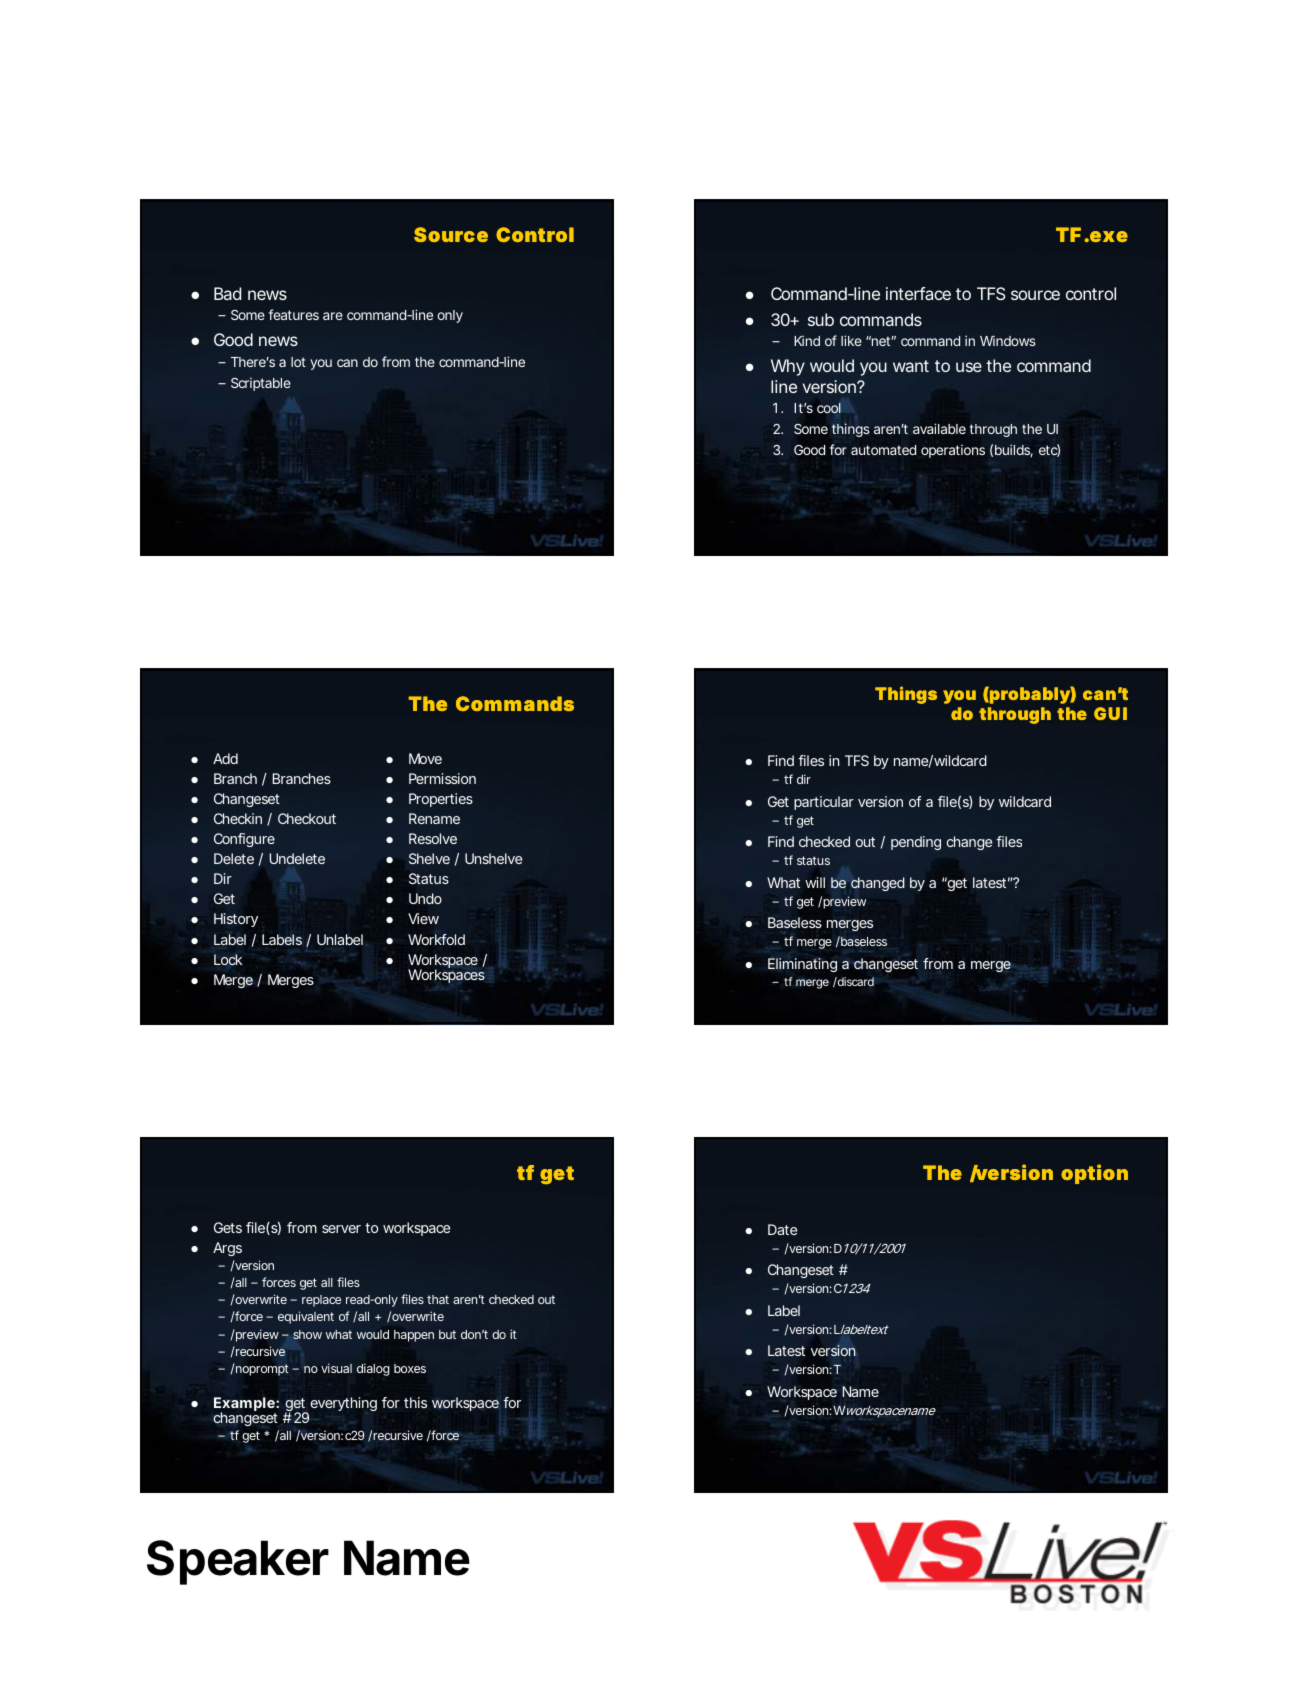 The image size is (1308, 1693). What do you see at coordinates (438, 1299) in the screenshot?
I see `that` at bounding box center [438, 1299].
